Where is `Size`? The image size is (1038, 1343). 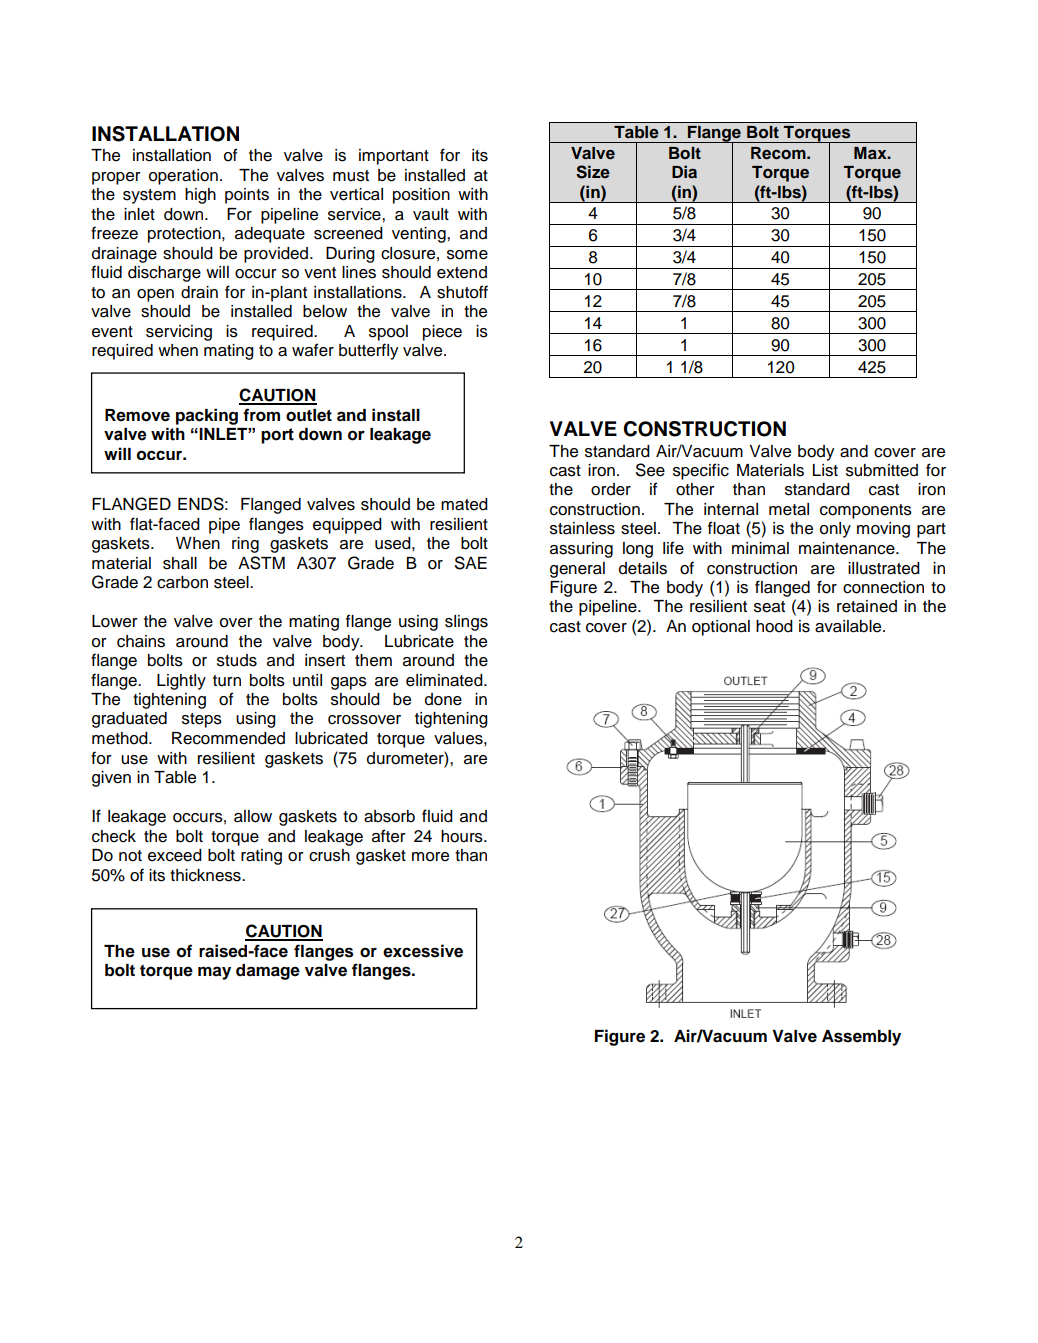 Size is located at coordinates (593, 172).
